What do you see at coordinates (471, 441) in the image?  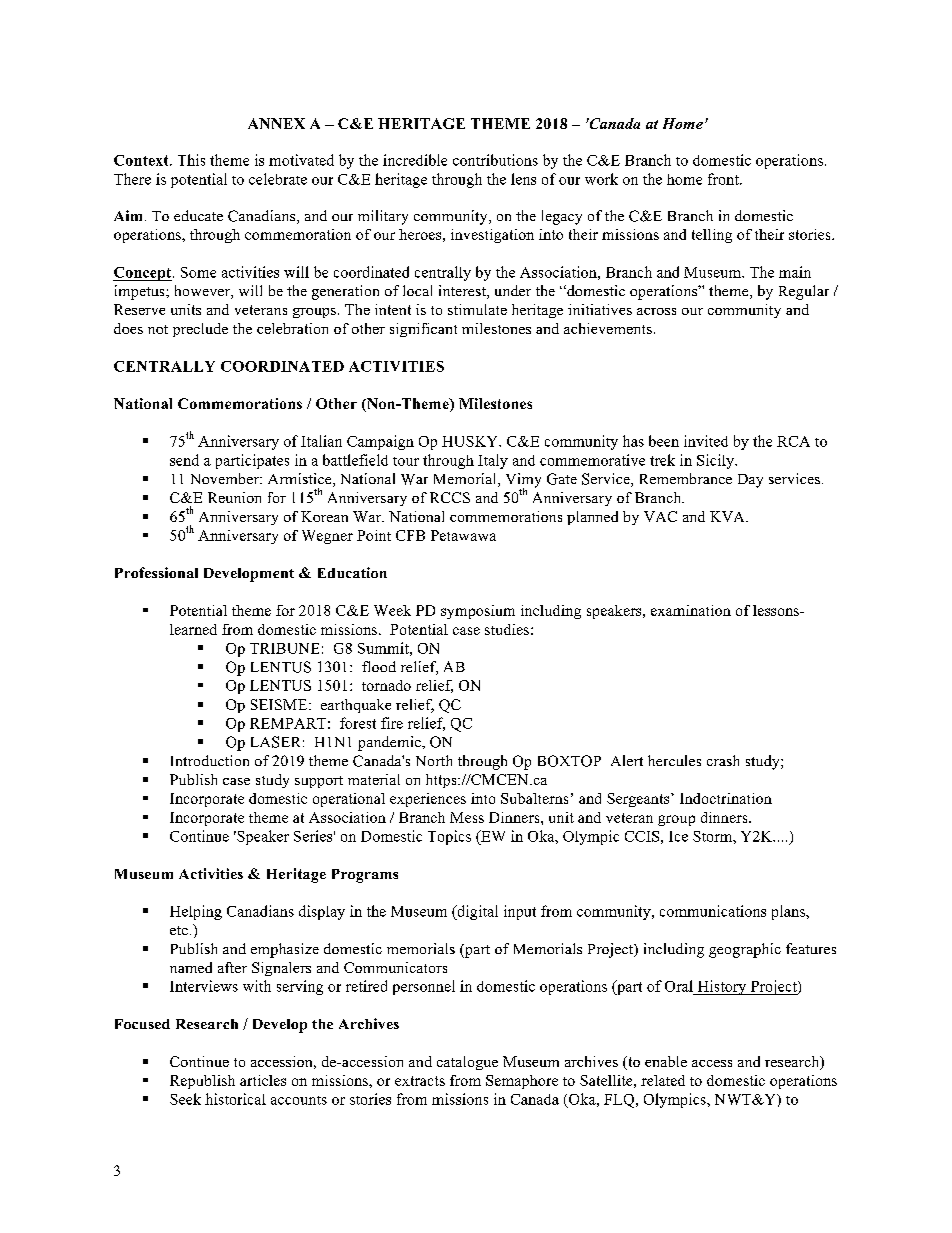 I see `HUSKY` at bounding box center [471, 441].
